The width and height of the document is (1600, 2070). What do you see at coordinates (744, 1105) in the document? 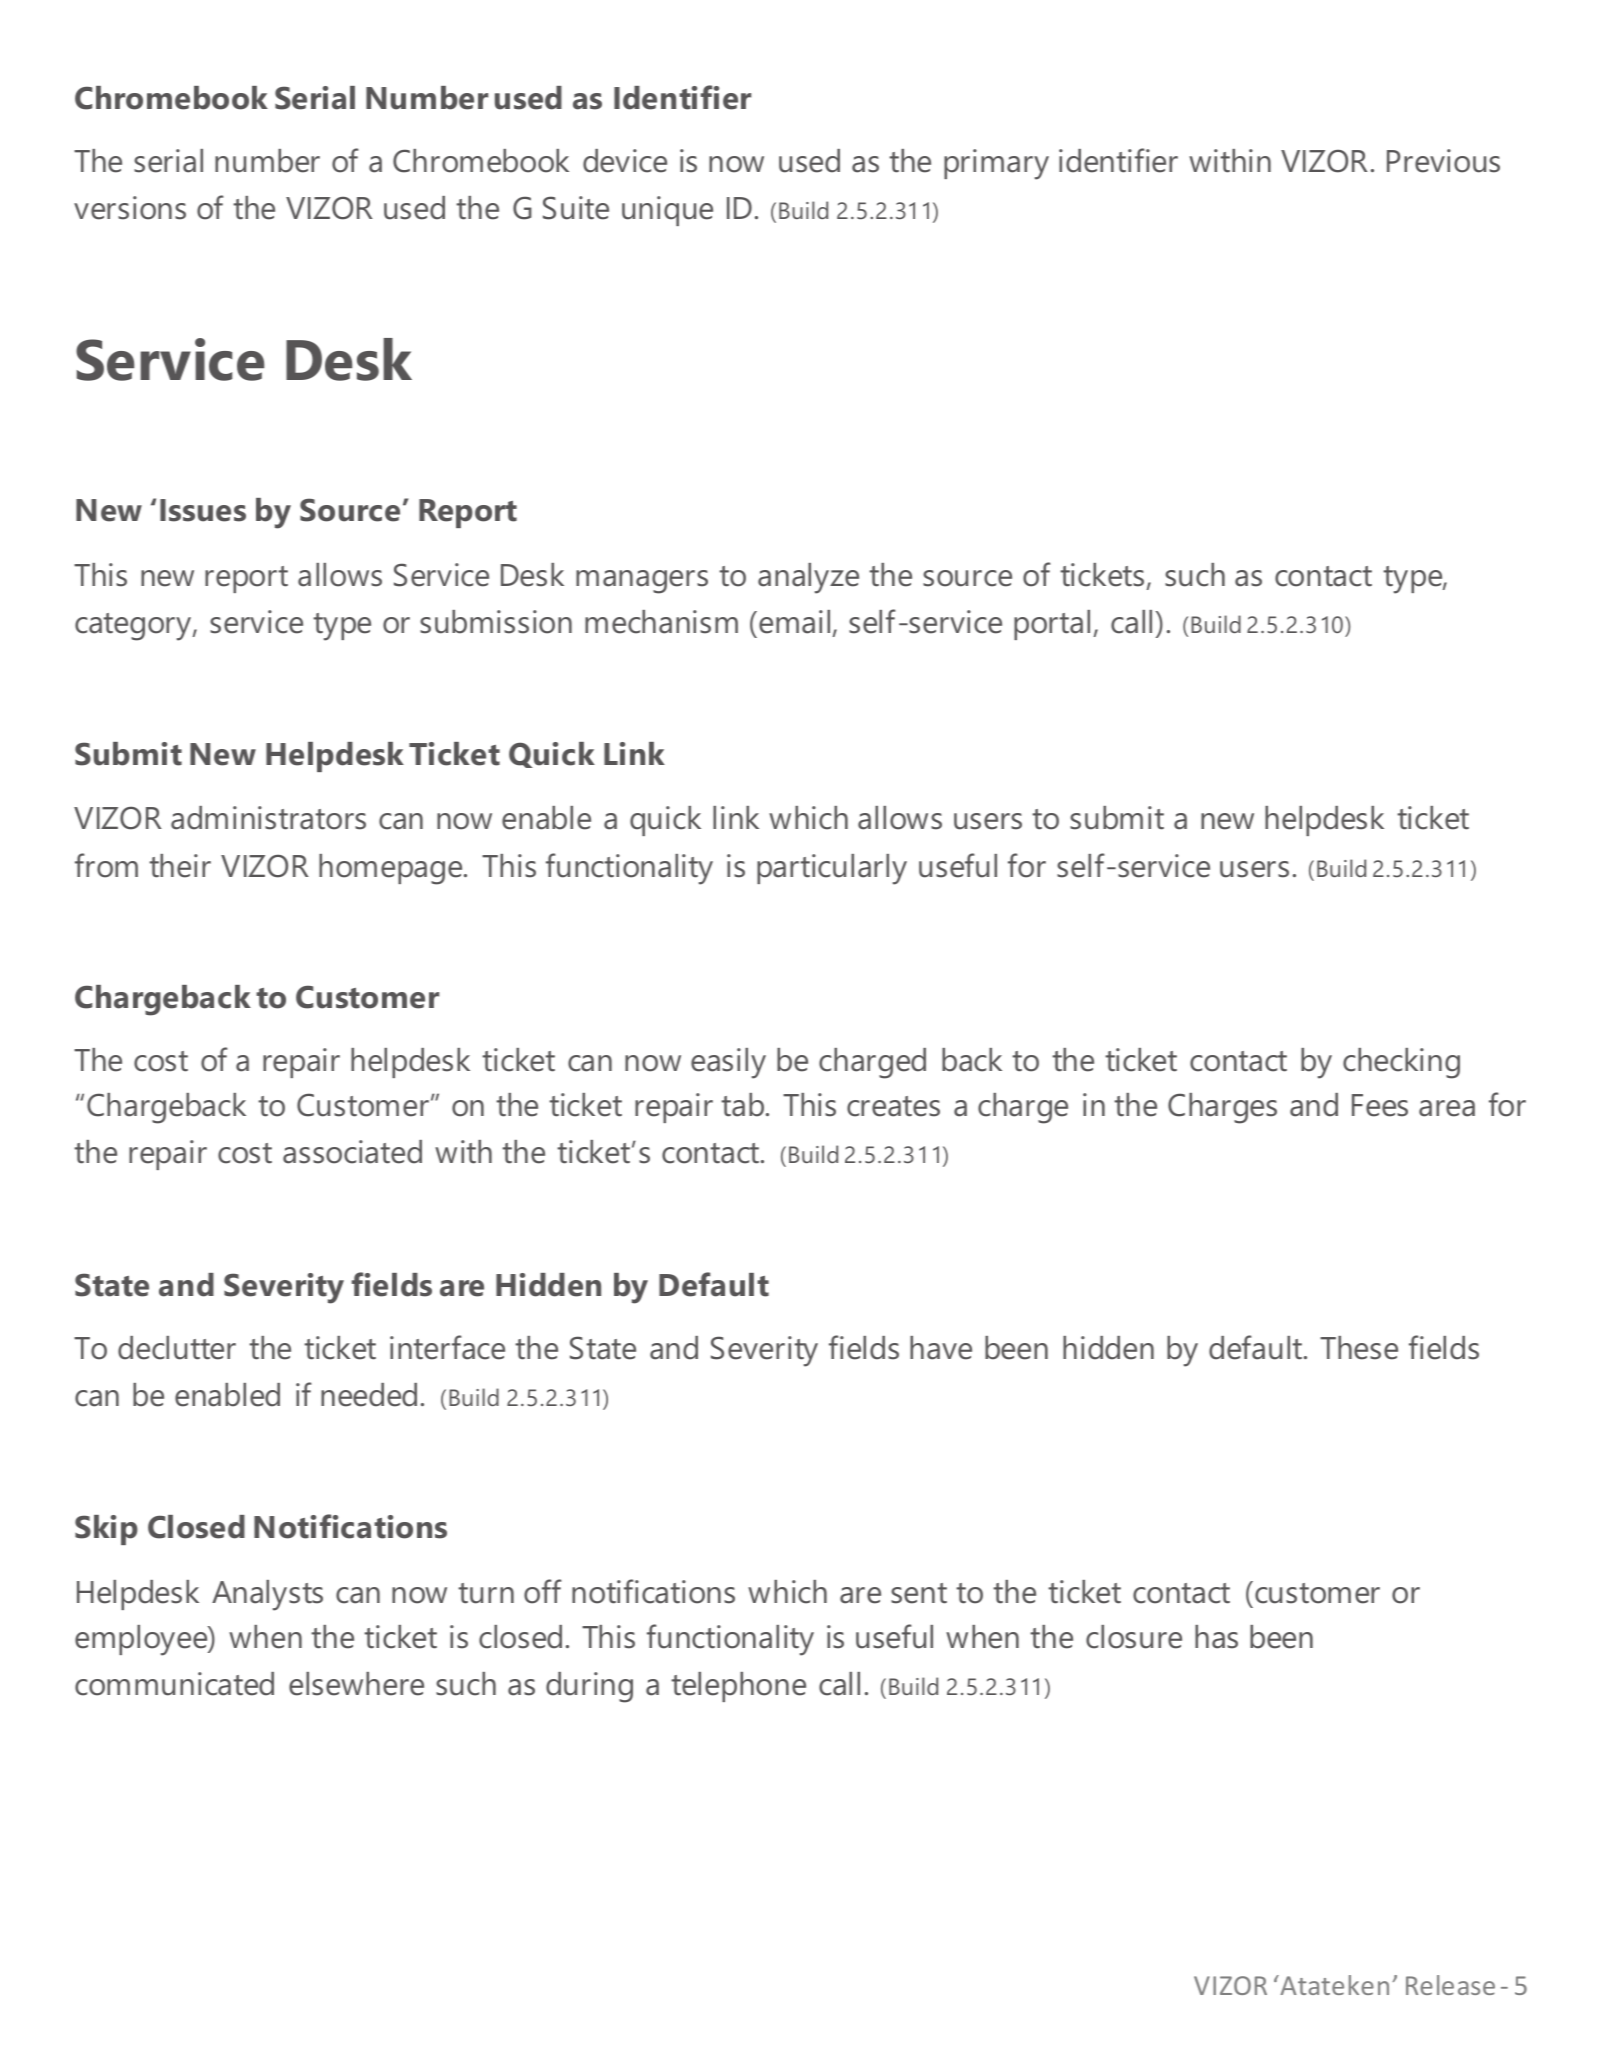
I see `tab` at bounding box center [744, 1105].
